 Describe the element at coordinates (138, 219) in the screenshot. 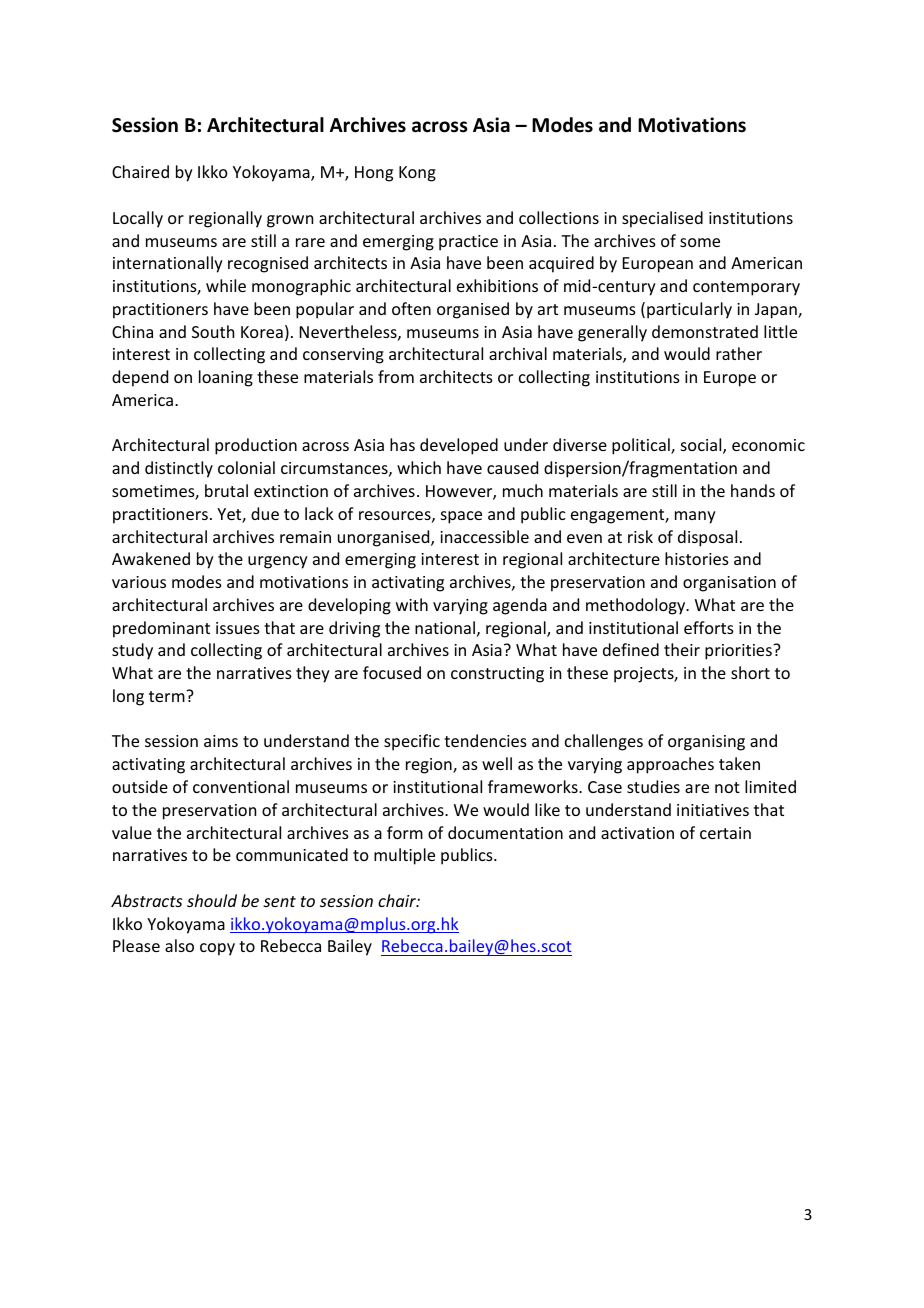

I see `Locally` at that location.
